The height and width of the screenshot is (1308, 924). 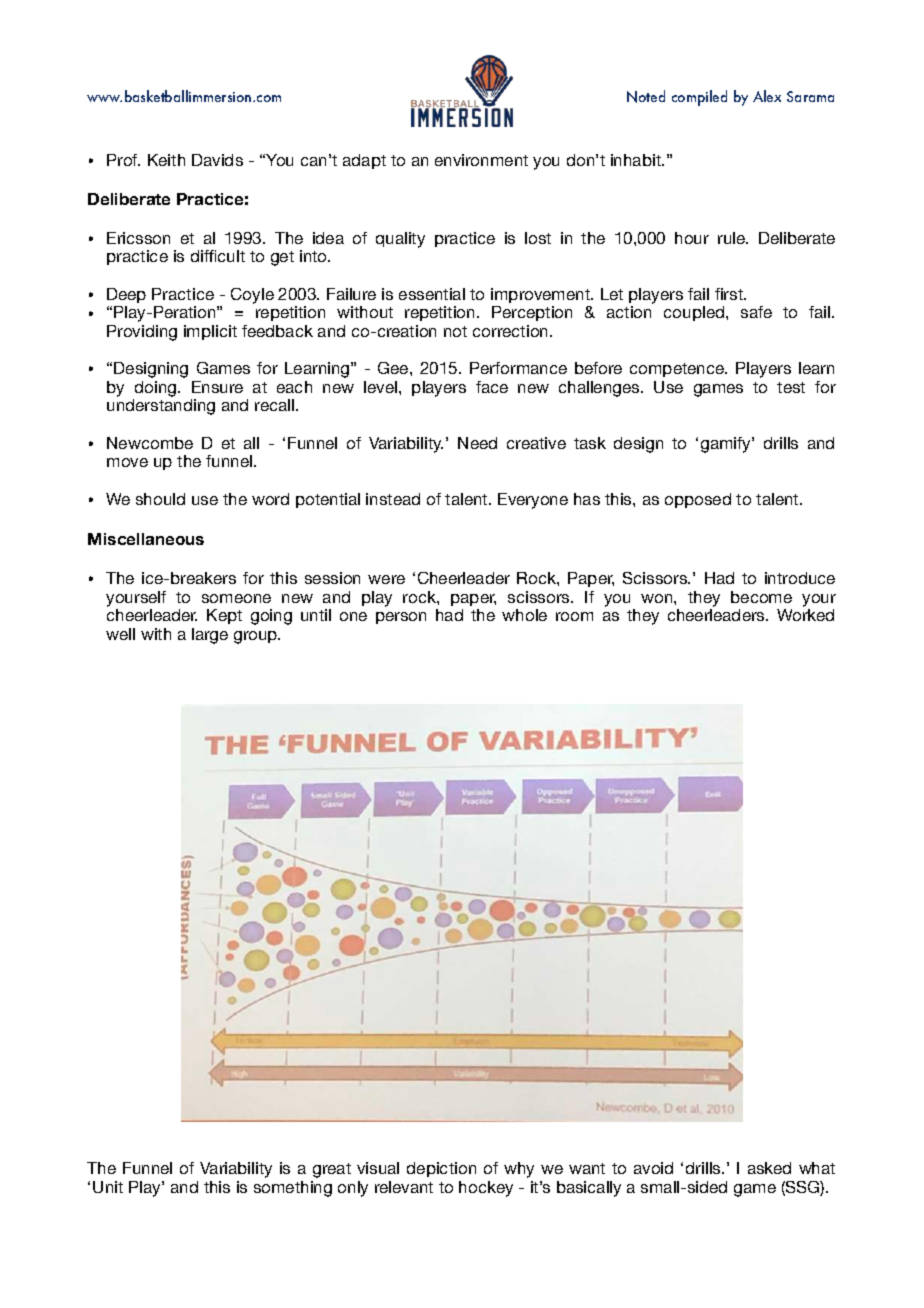 What do you see at coordinates (678, 370) in the screenshot?
I see `competence` at bounding box center [678, 370].
